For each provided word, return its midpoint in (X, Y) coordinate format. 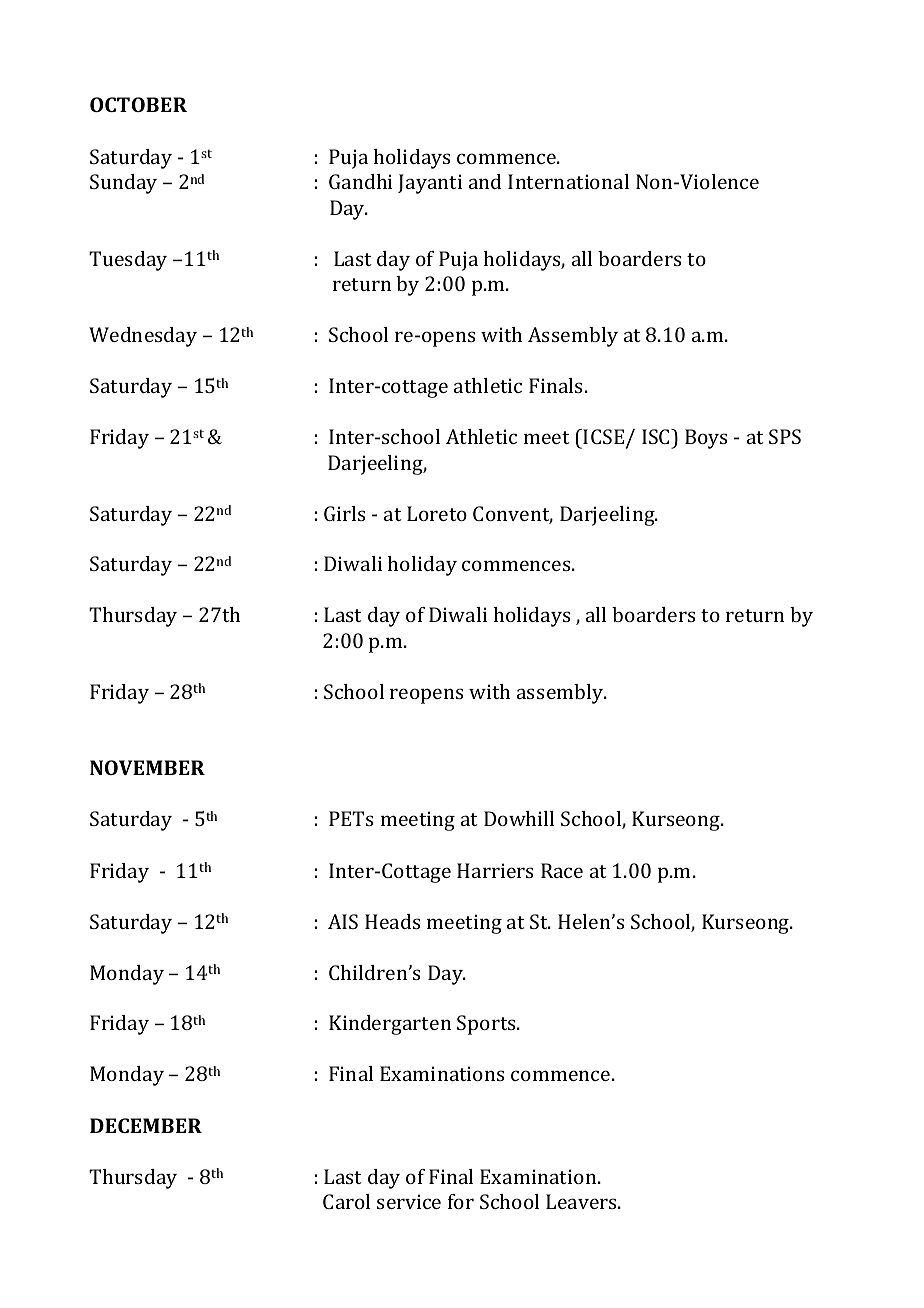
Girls (344, 513)
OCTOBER (138, 104)
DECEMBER (146, 1125)
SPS (785, 436)
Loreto (437, 513)
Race (562, 870)
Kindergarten (390, 1025)
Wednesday (143, 337)
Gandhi (360, 181)
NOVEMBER (147, 767)
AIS (343, 921)
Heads (392, 921)
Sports (487, 1025)
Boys (706, 439)
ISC (657, 436)
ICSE (605, 438)
